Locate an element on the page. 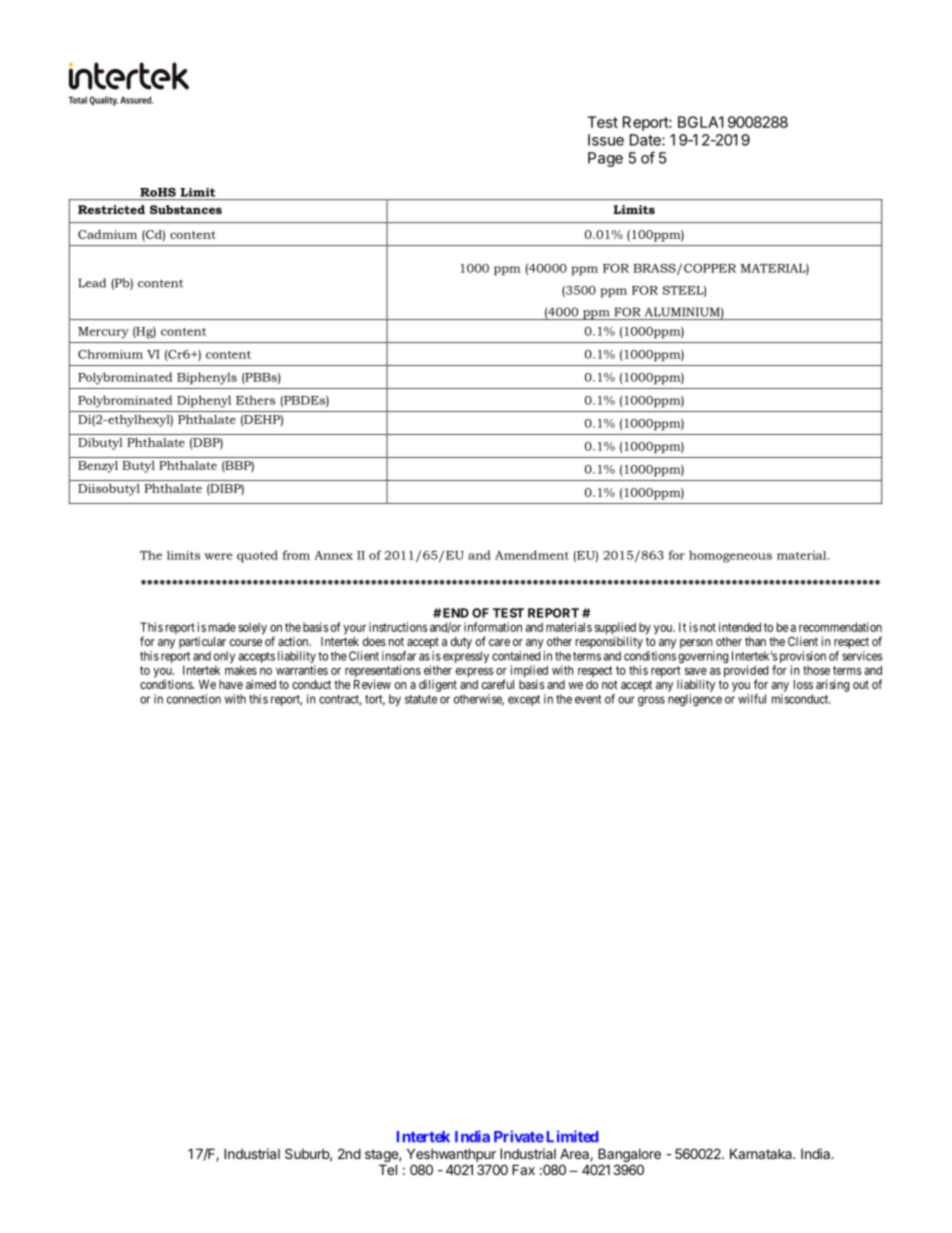 This document has width=952, height=1233. except is located at coordinates (524, 700).
